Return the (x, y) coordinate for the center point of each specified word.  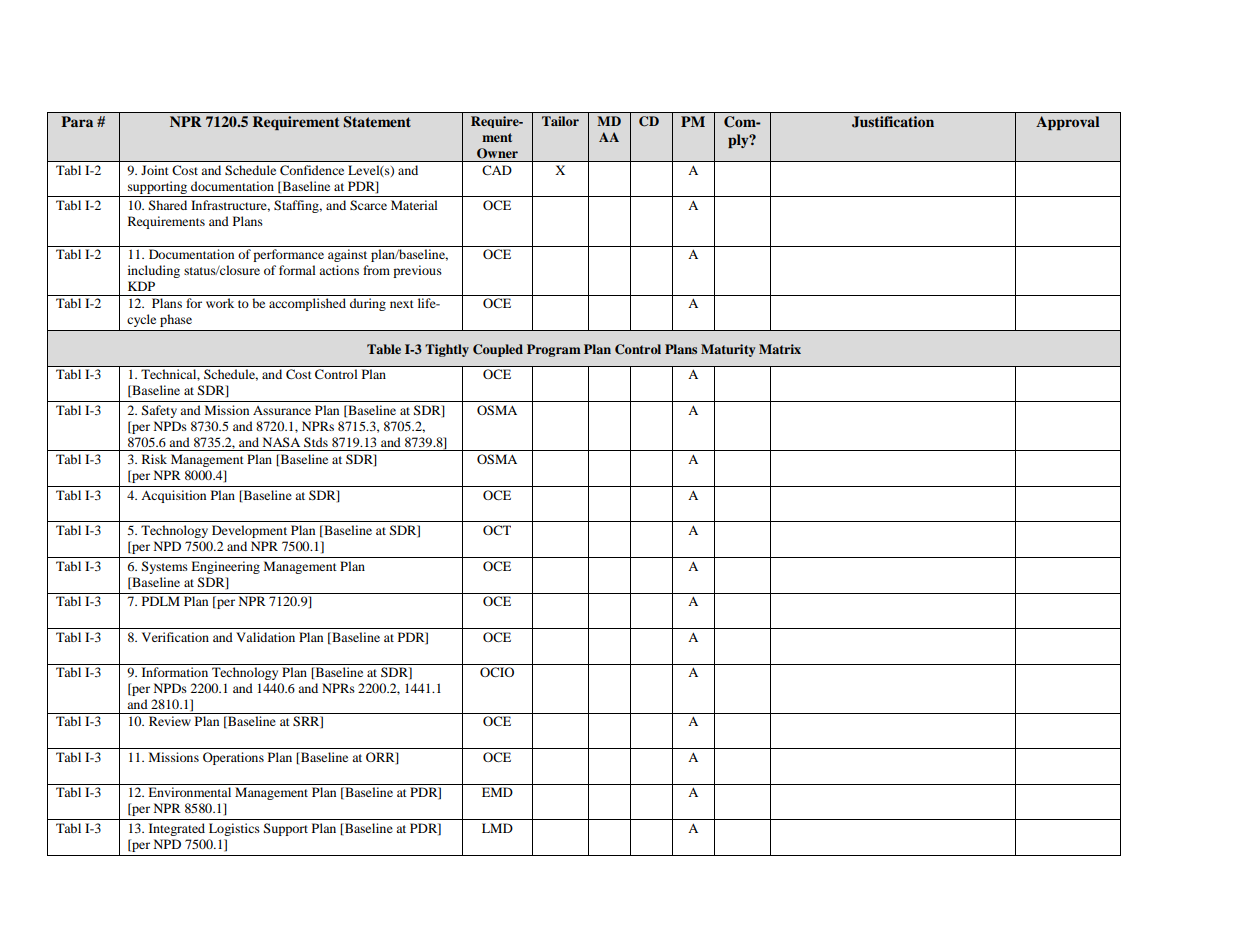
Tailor (560, 121)
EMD (497, 792)
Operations (233, 758)
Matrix (780, 349)
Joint (155, 170)
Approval (1067, 123)
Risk (154, 459)
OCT (497, 530)
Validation (265, 637)
